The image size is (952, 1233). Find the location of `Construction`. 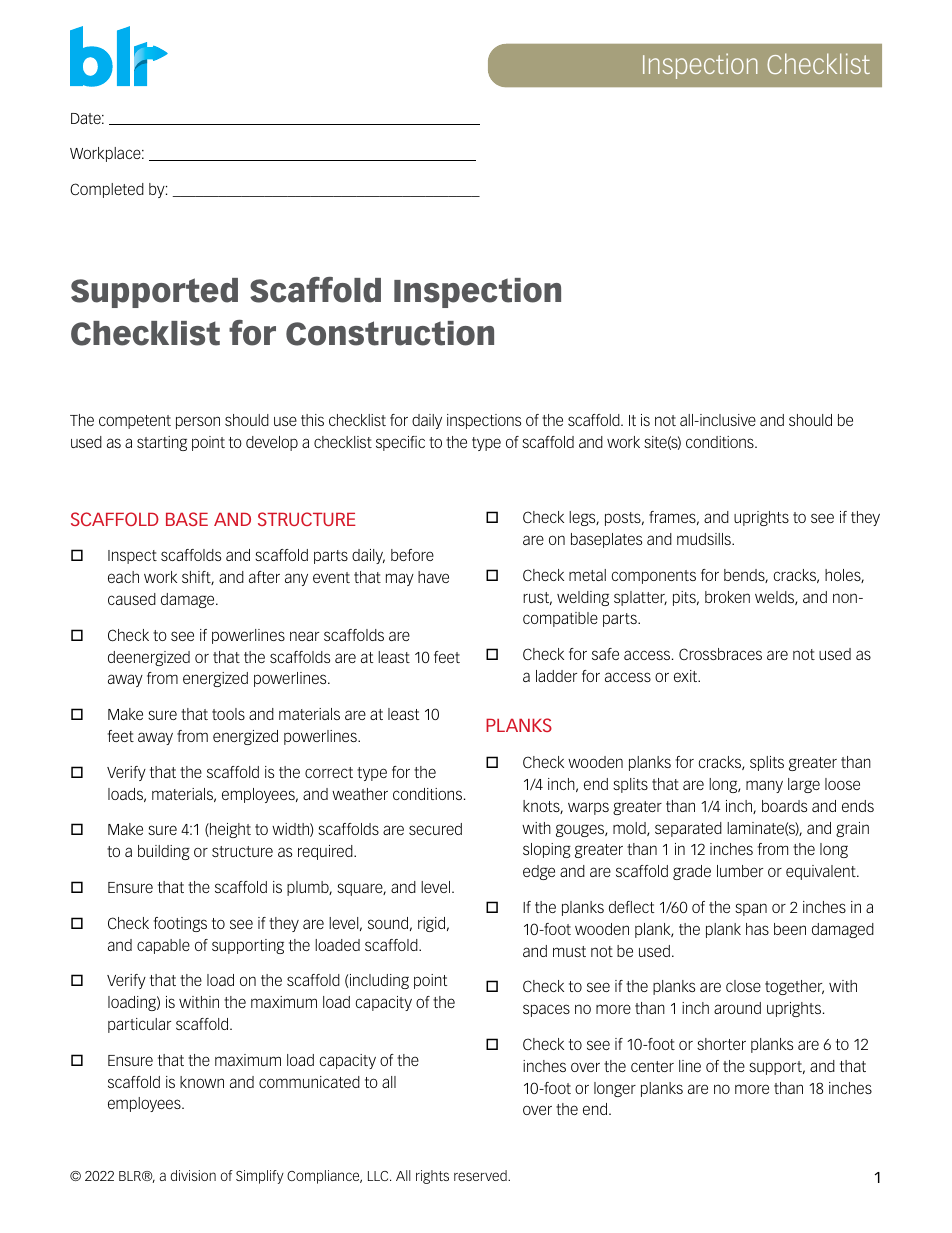

Construction is located at coordinates (390, 333).
